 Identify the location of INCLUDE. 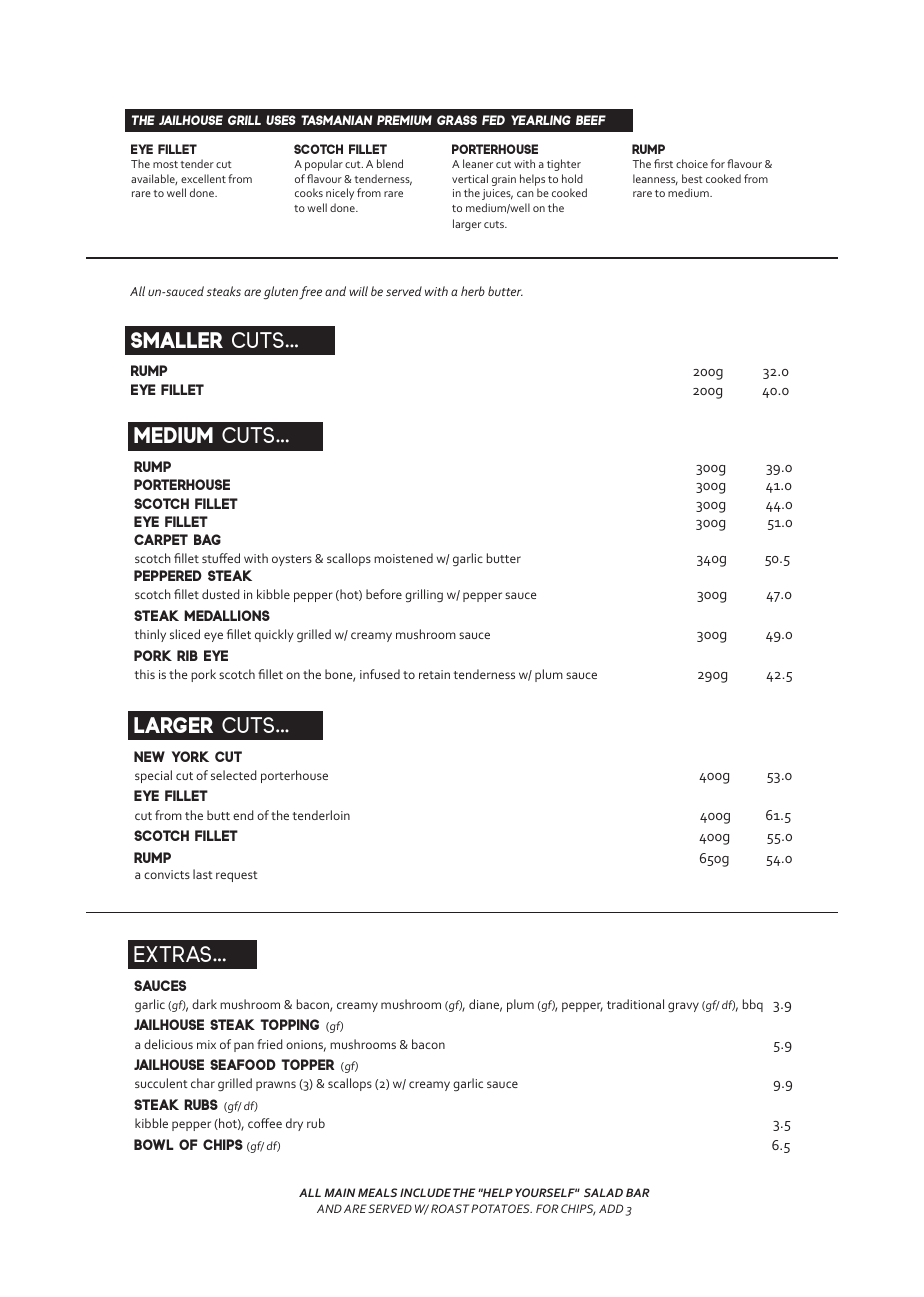
(425, 1192).
